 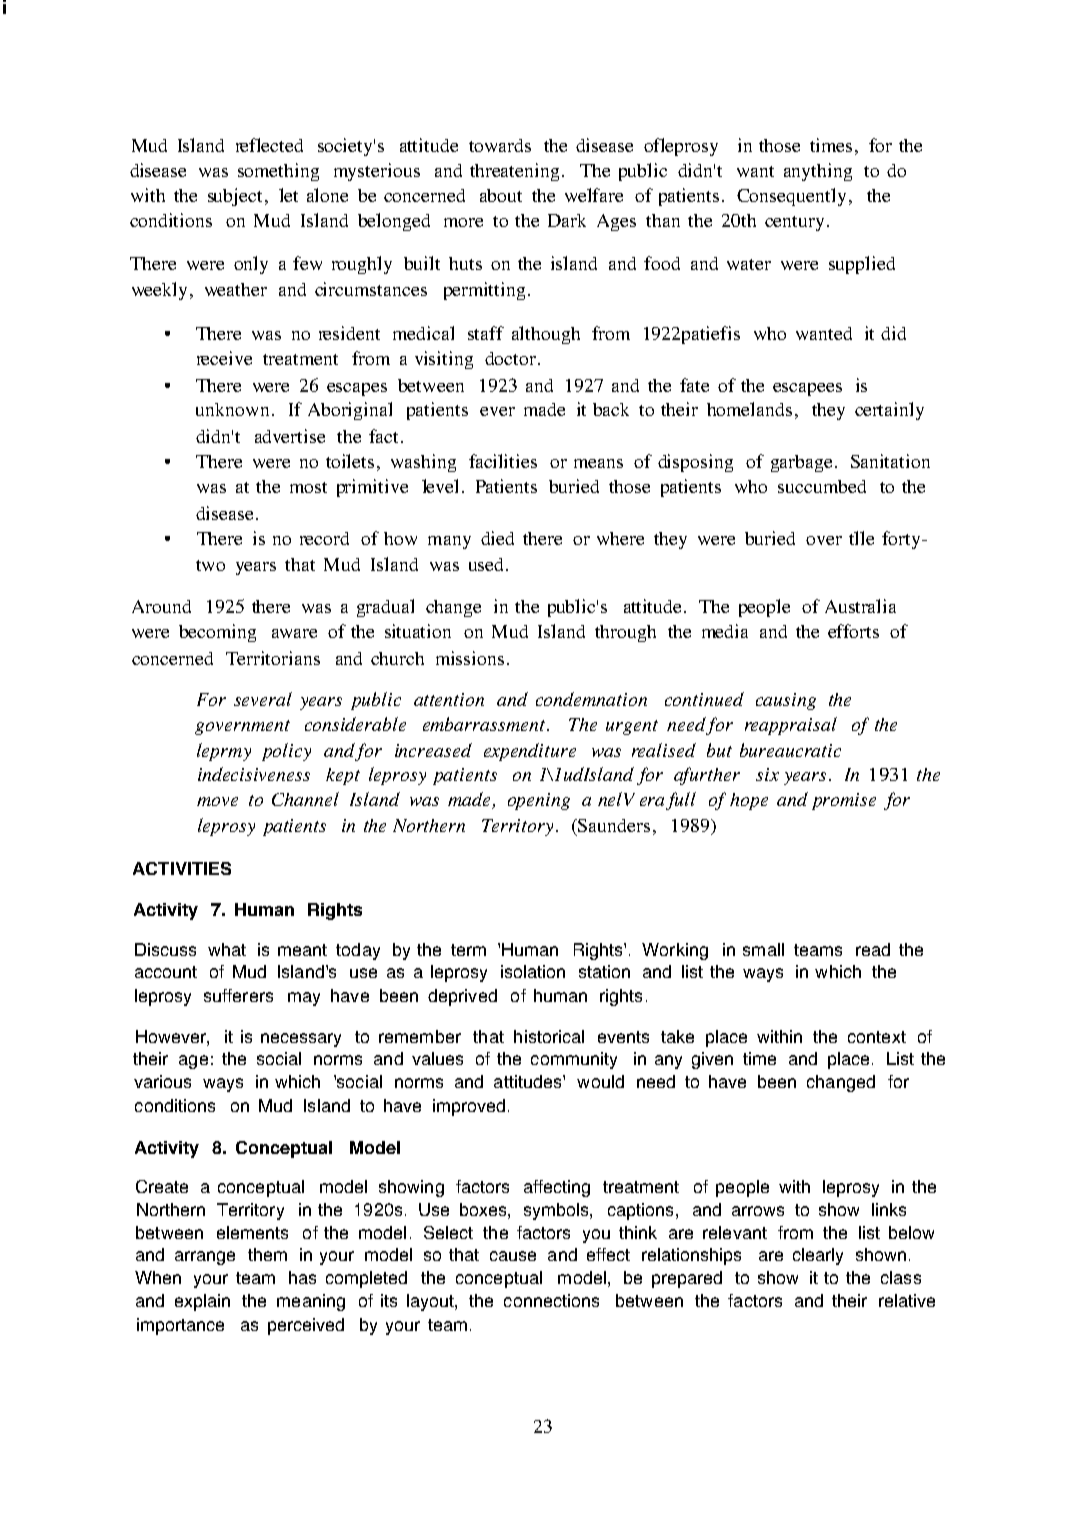 What do you see at coordinates (237, 197) in the screenshot?
I see `subject` at bounding box center [237, 197].
